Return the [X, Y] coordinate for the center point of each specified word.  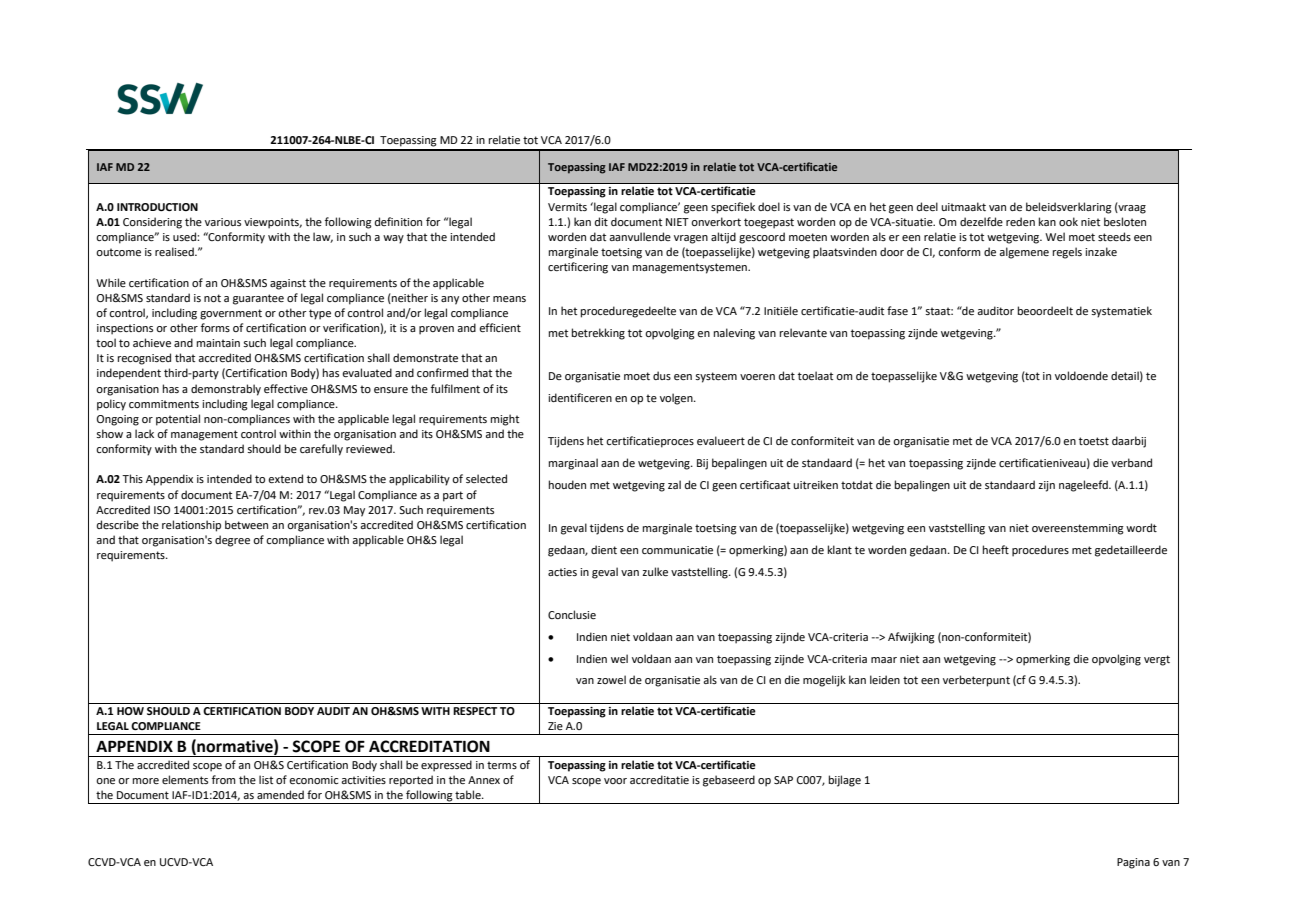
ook [1068, 221]
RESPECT [475, 711]
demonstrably [226, 390]
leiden [885, 679]
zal [674, 484]
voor [615, 781]
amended [280, 794]
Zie [555, 726]
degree [232, 541]
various [223, 222]
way [393, 239]
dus [662, 375]
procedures [1040, 551]
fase [897, 310]
